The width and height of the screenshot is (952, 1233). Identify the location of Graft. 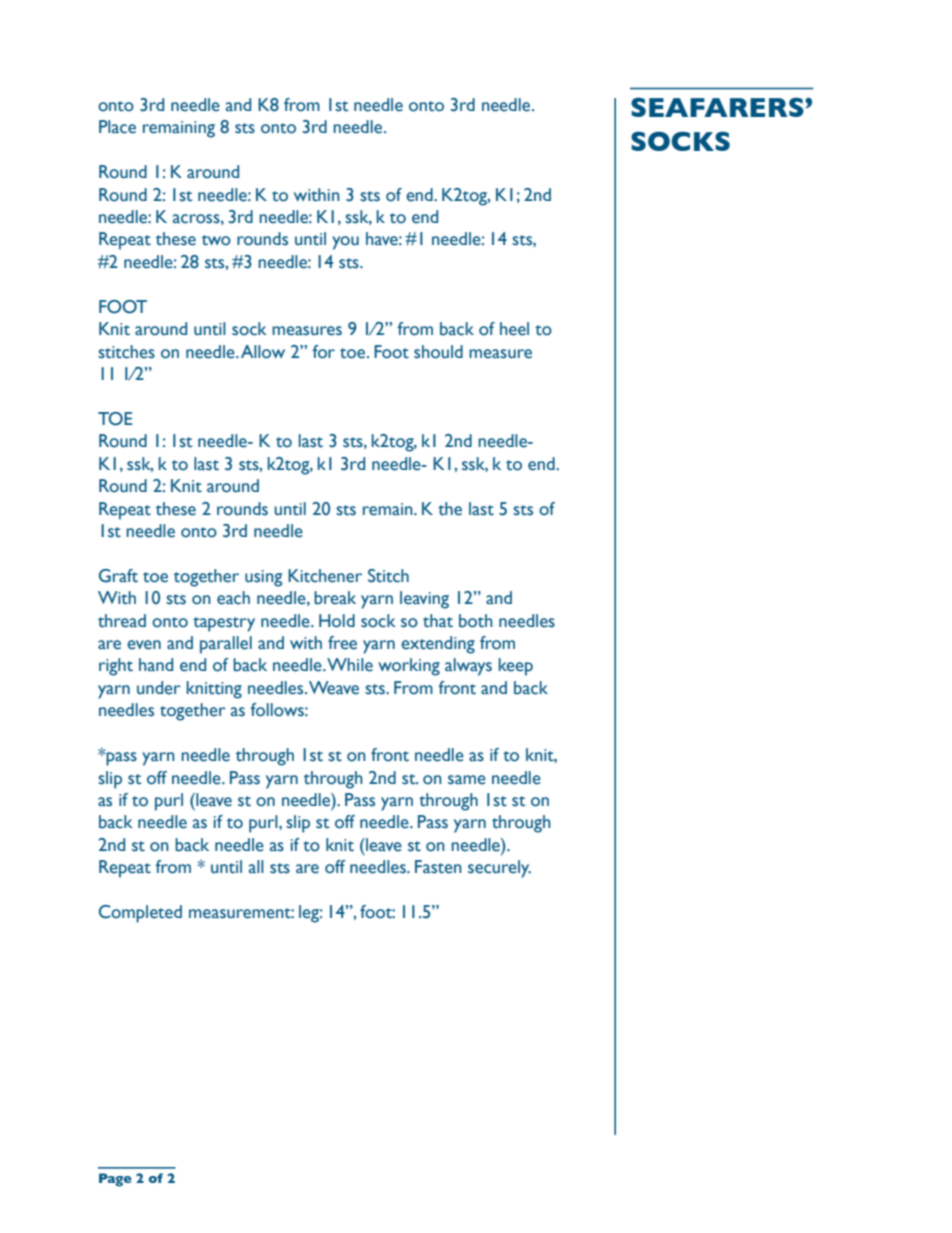
(118, 576).
